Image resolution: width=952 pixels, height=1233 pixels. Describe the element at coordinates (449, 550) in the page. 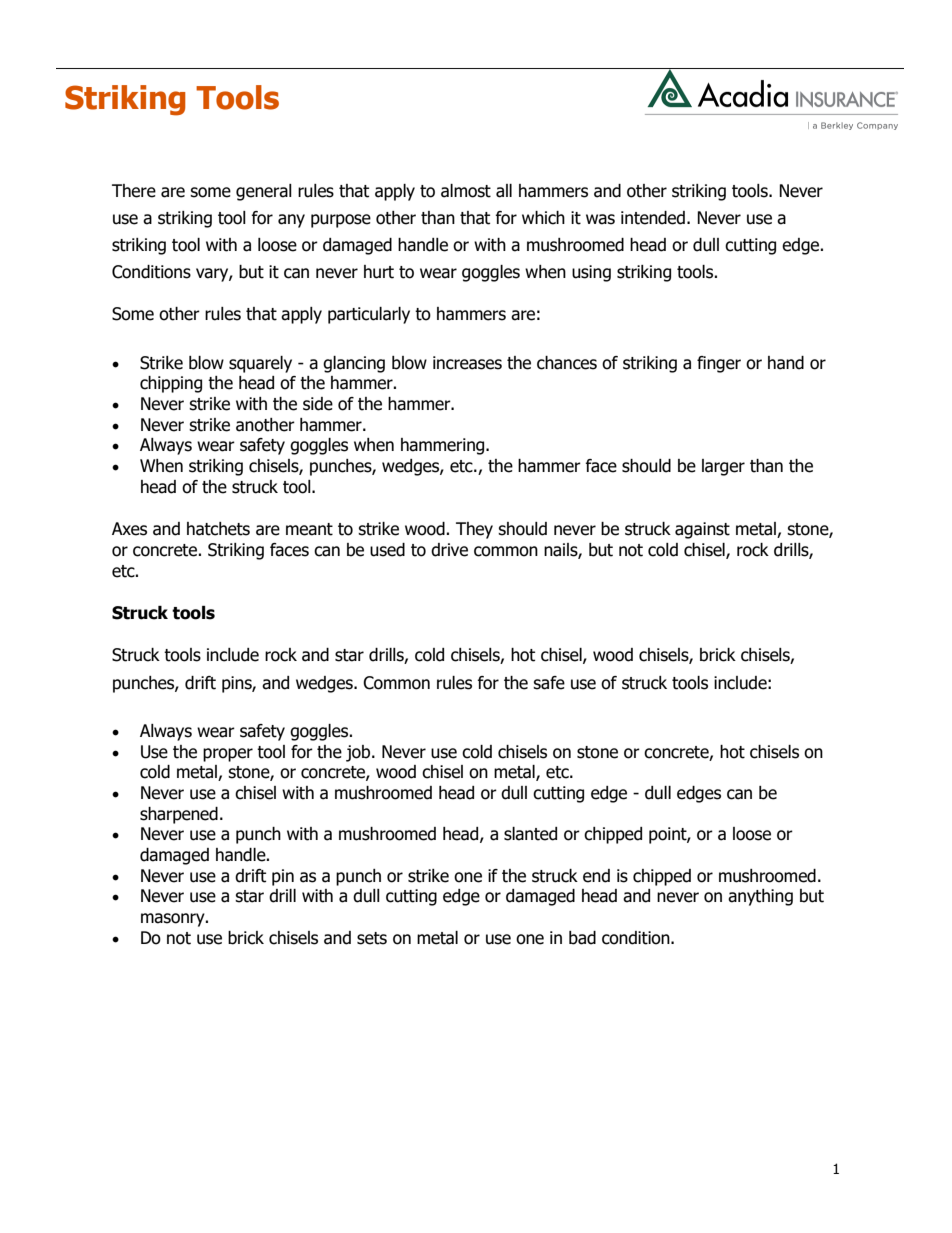

I see `drive` at that location.
